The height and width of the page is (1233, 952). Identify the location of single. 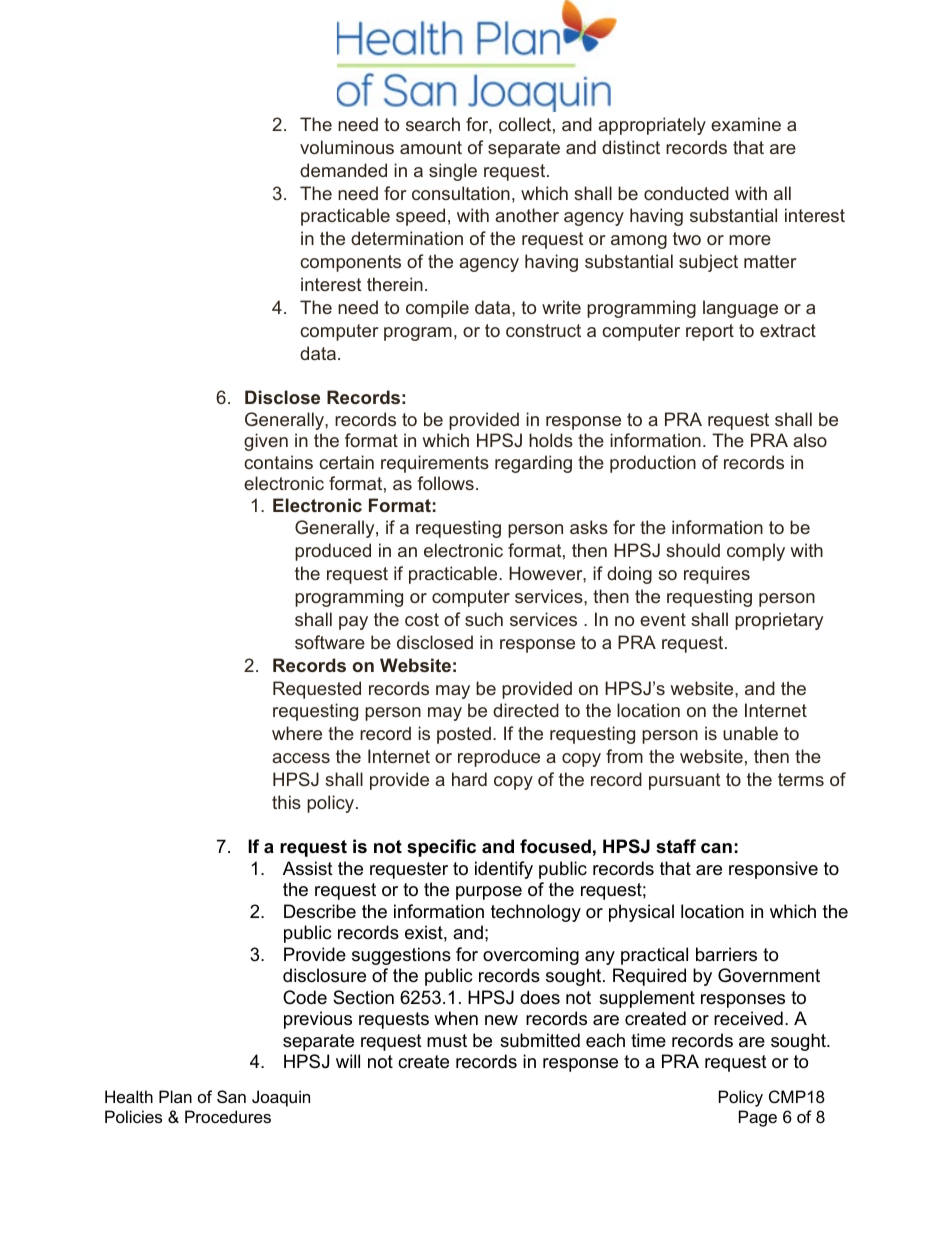
(453, 172).
